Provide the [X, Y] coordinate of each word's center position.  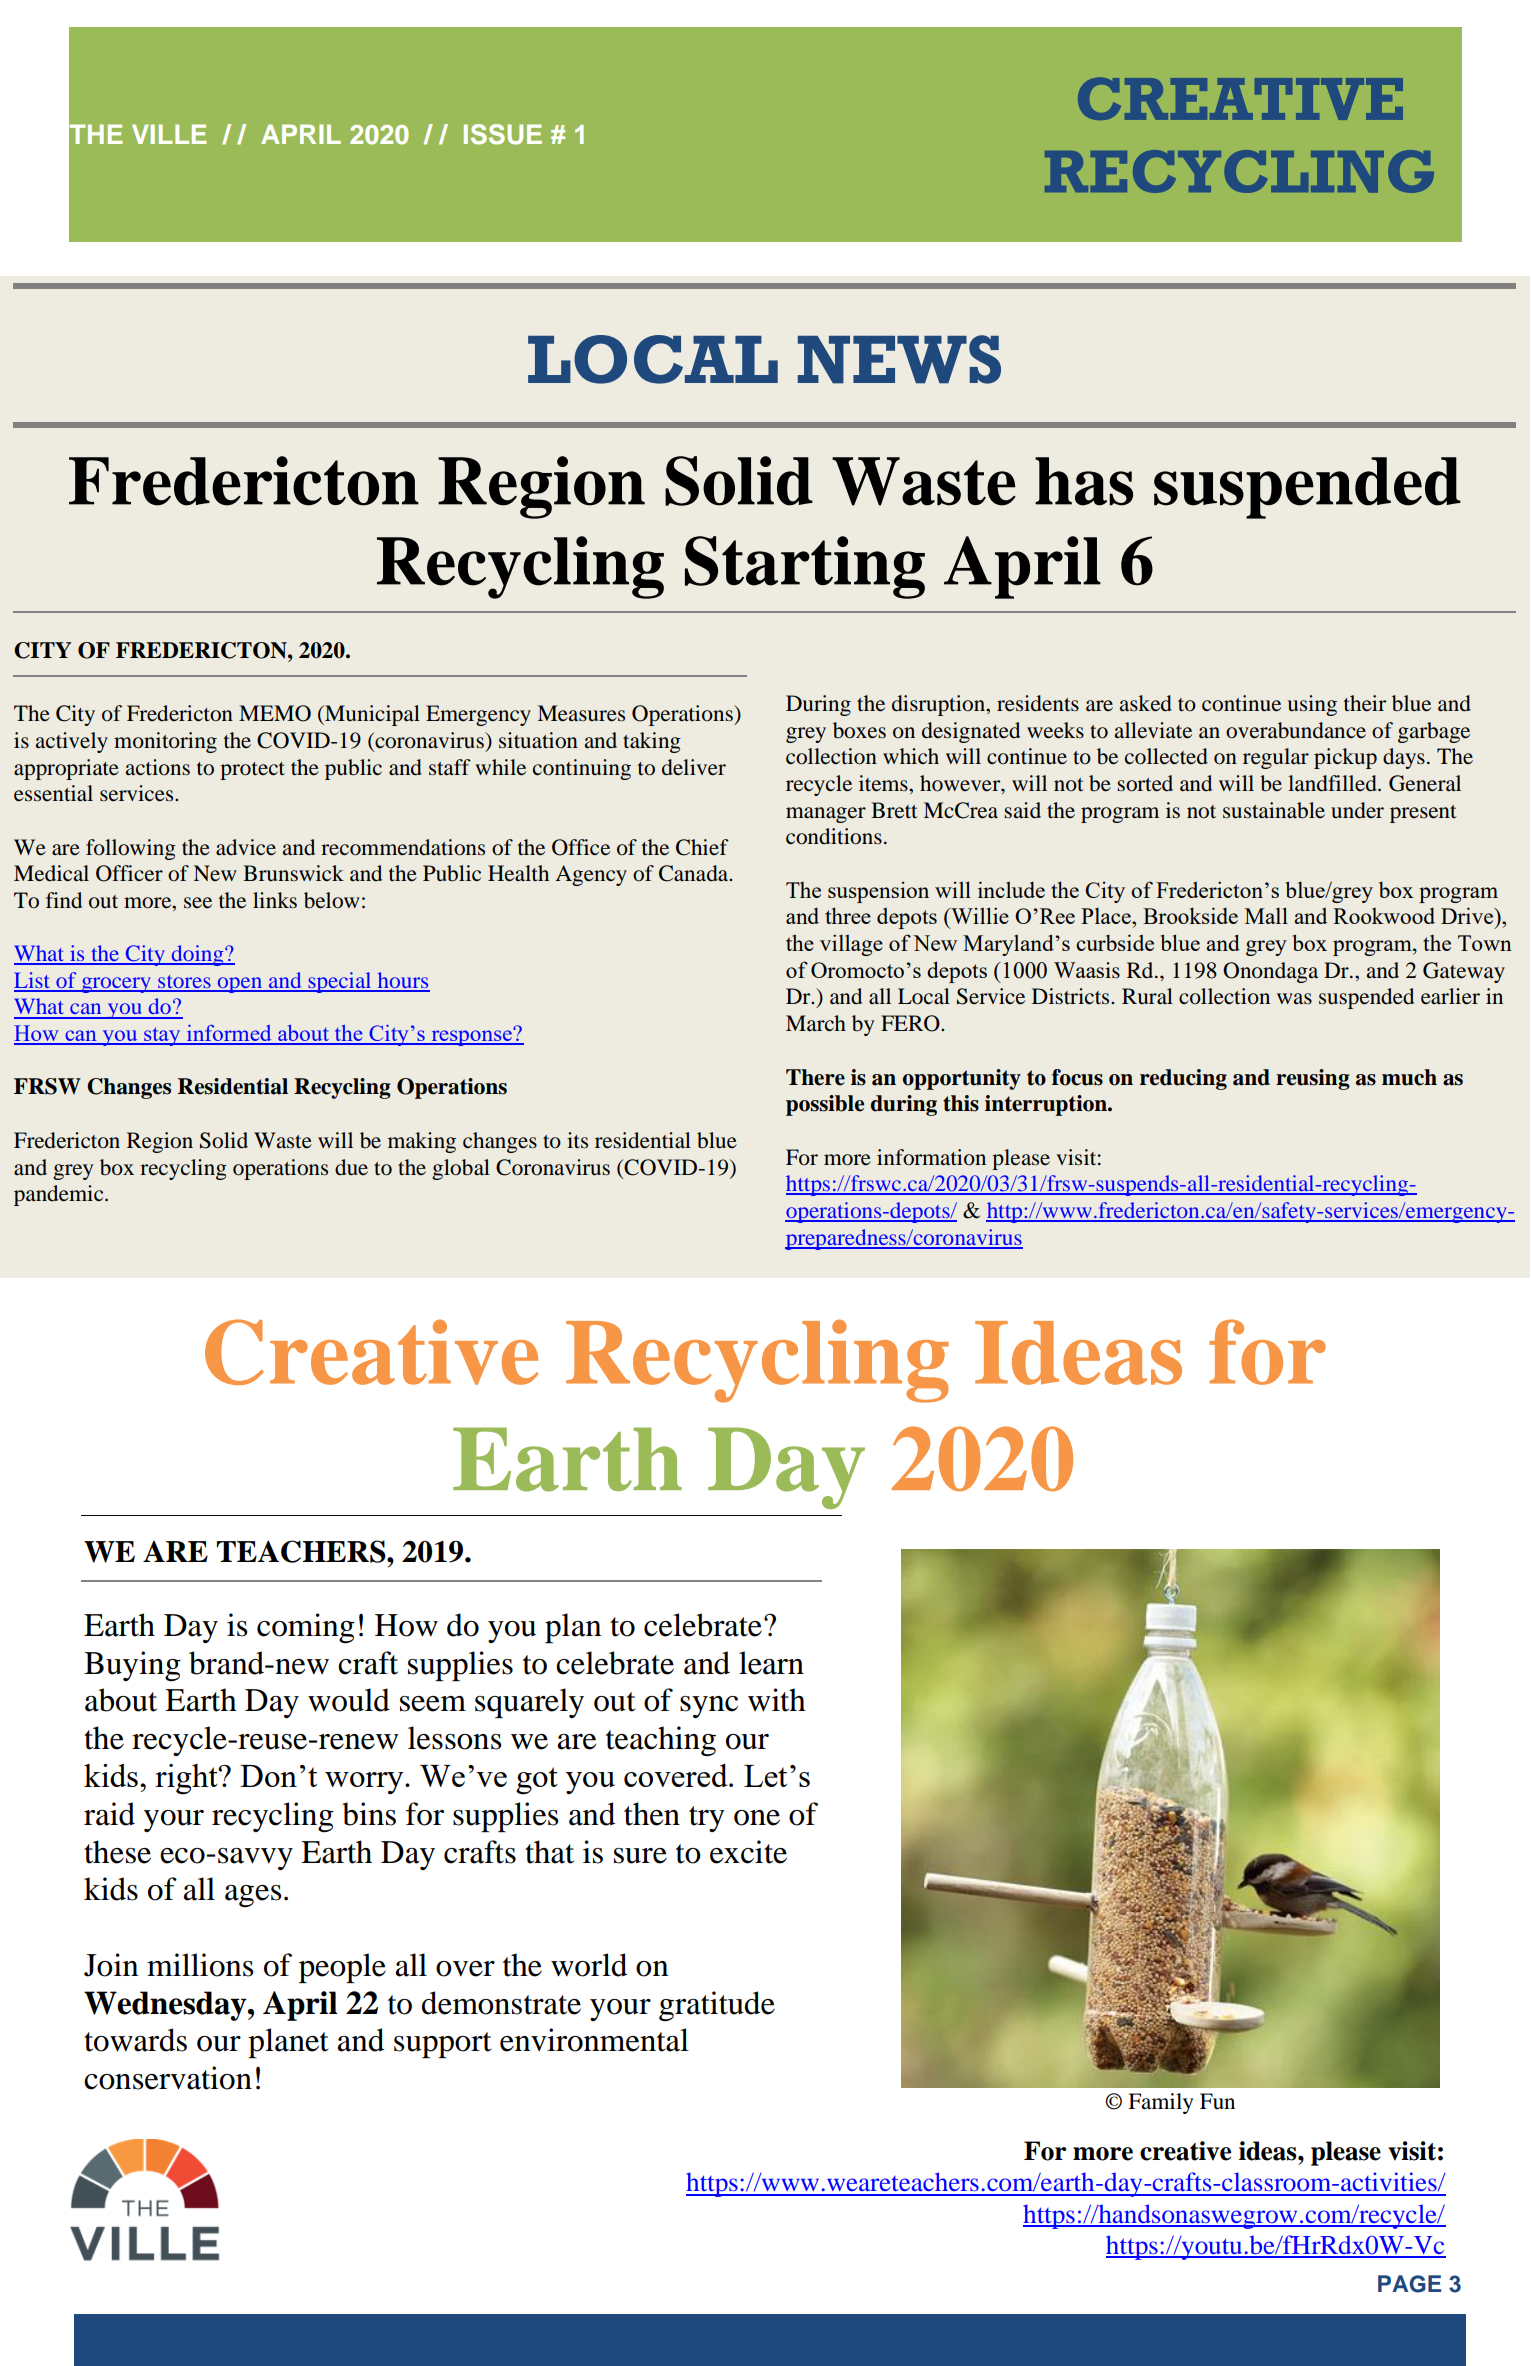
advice [246, 847]
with [777, 1700]
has [1084, 481]
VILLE [169, 134]
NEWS [899, 359]
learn [771, 1663]
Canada [695, 873]
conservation [168, 2078]
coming [306, 1628]
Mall [1266, 915]
